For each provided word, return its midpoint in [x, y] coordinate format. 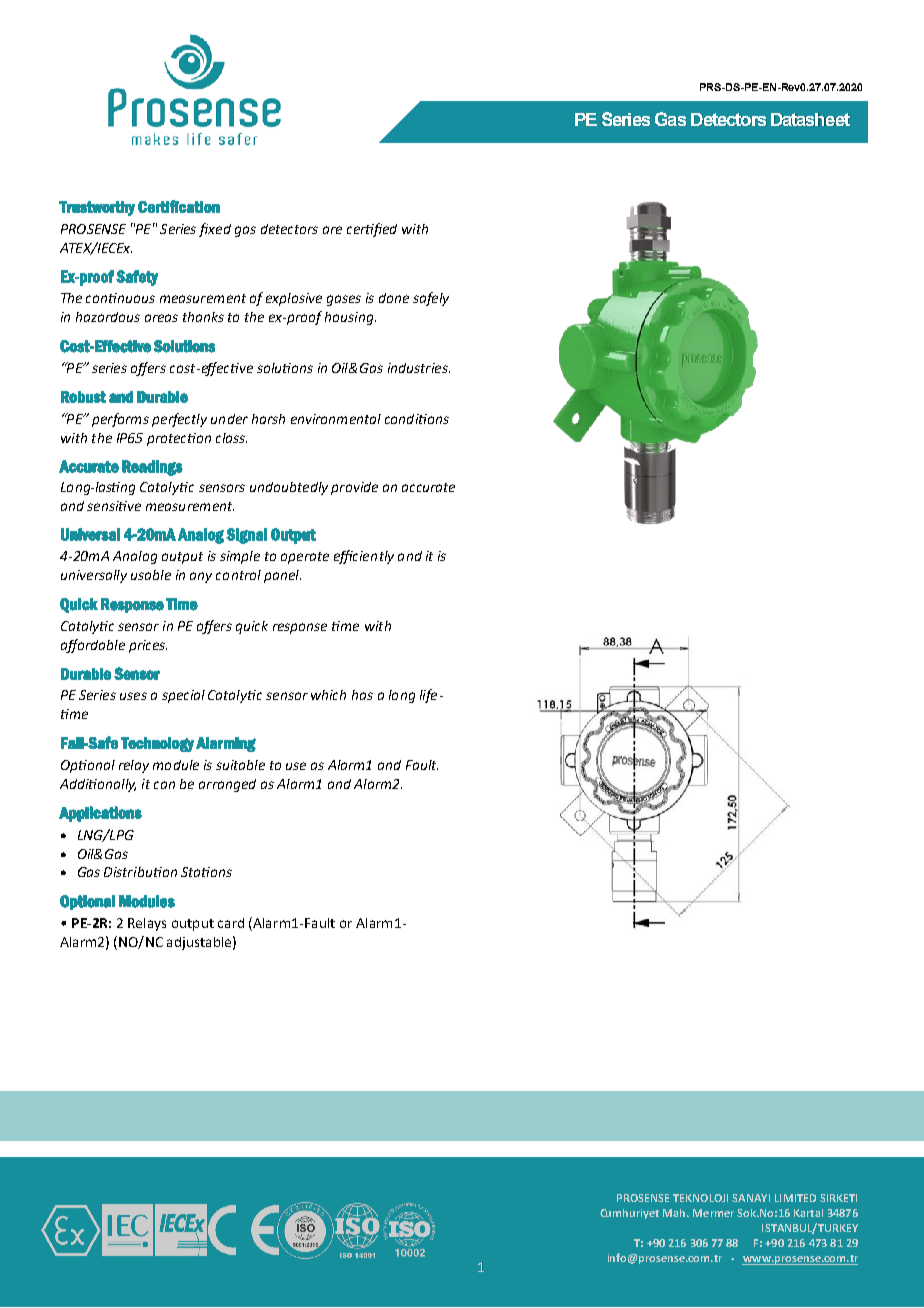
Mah [675, 1213]
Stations [206, 872]
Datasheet [810, 119]
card [231, 923]
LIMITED [795, 1198]
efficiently [364, 557]
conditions [417, 419]
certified [372, 230]
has [362, 695]
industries [419, 368]
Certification [179, 206]
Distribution [140, 872]
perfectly [179, 420]
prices [148, 646]
